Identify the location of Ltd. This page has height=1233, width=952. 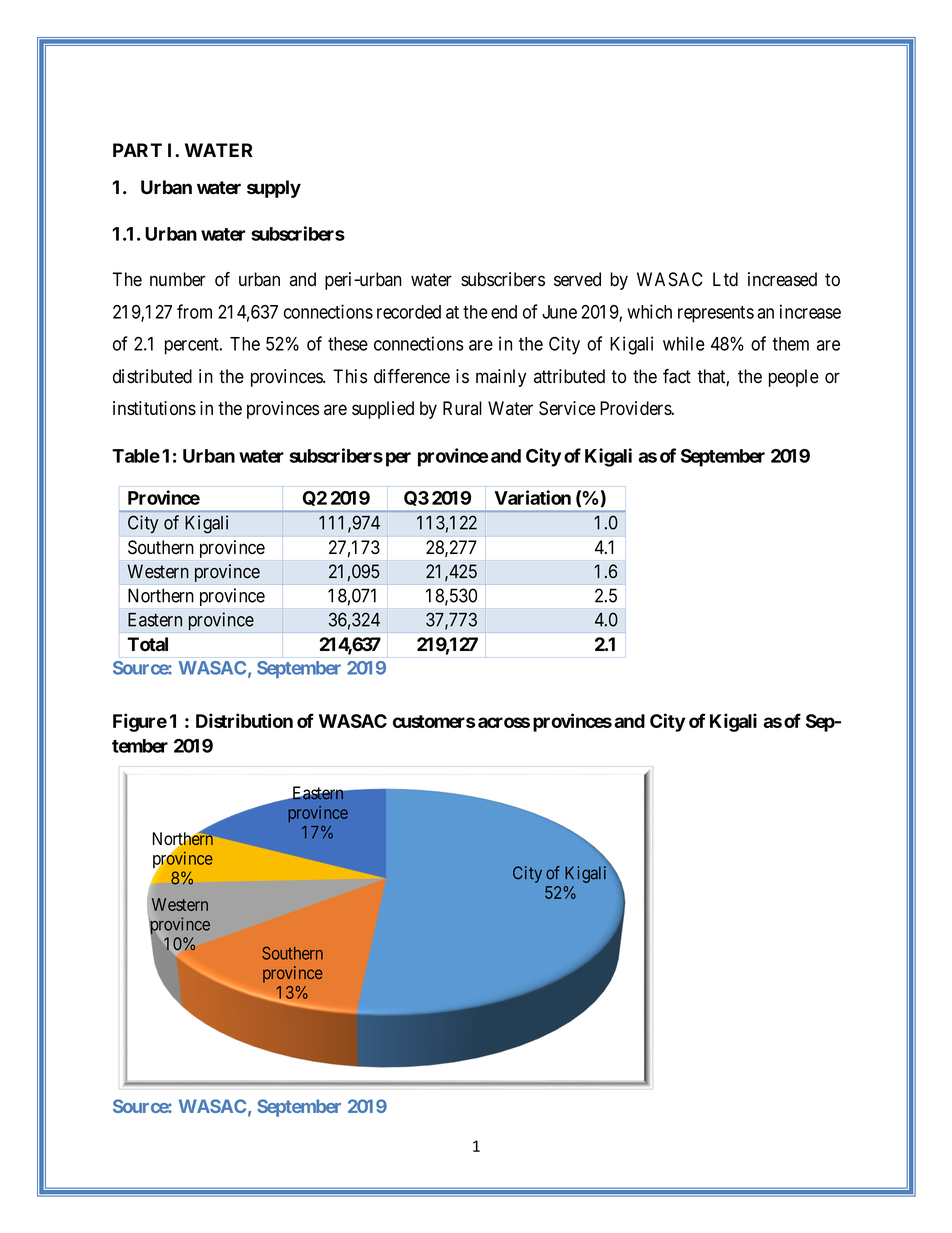
(725, 279).
